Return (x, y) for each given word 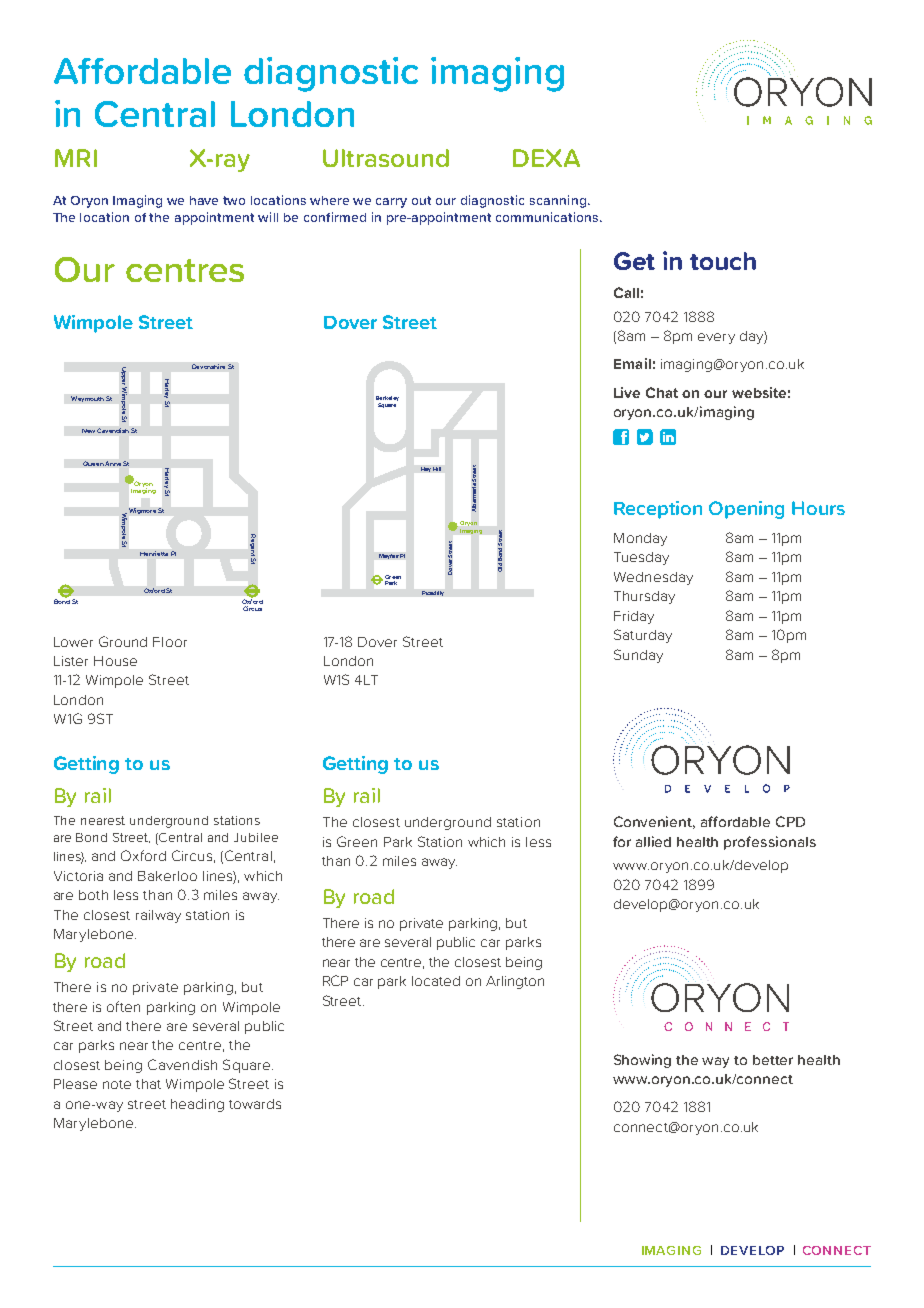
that (148, 1084)
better (773, 1060)
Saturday (643, 636)
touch (723, 261)
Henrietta (154, 553)
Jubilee (256, 837)
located (436, 981)
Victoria (78, 876)
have (204, 200)
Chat (662, 392)
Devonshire (208, 366)
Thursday (644, 597)
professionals (770, 843)
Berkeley (387, 400)
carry (391, 203)
